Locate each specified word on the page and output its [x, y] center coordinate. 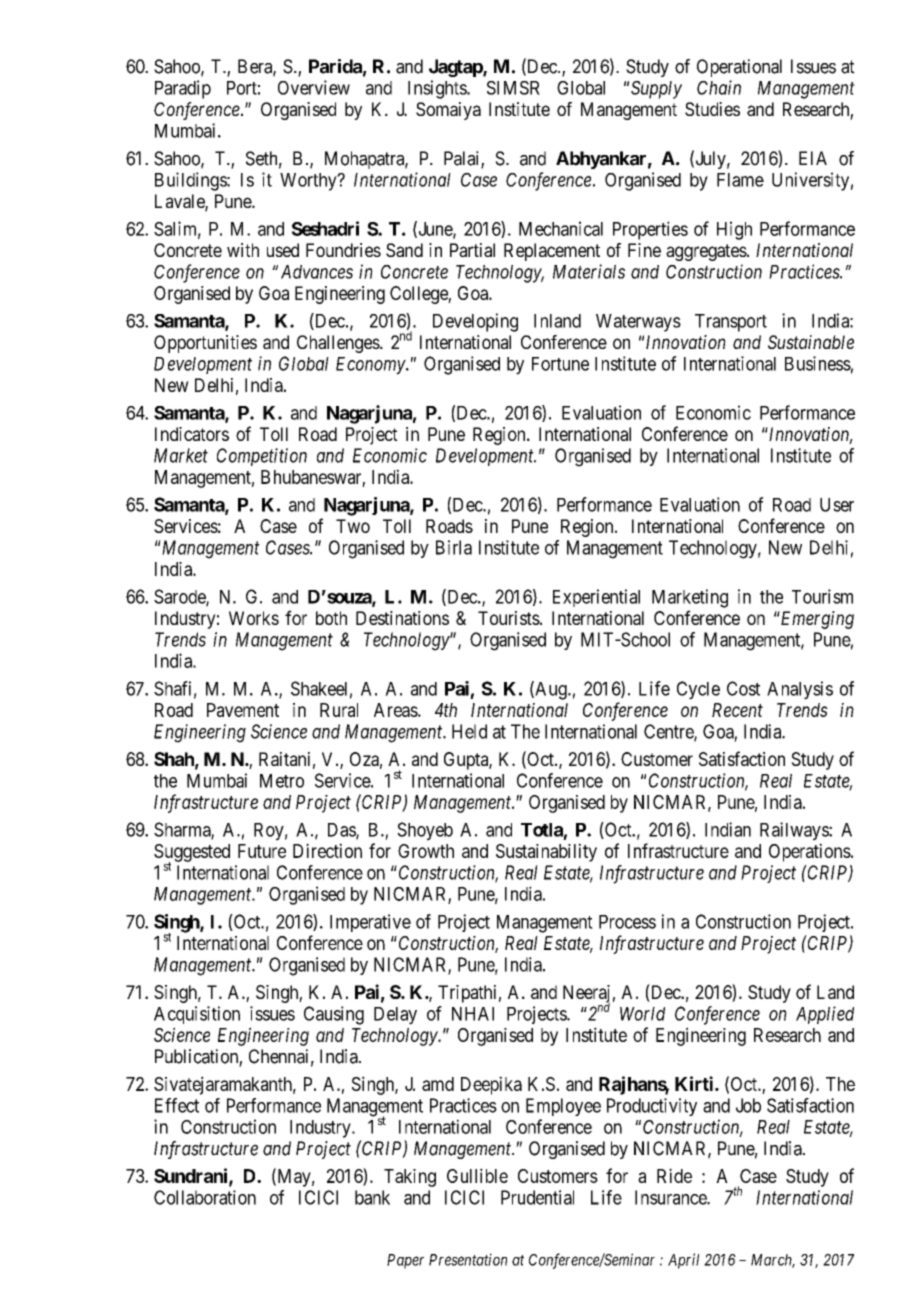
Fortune [560, 364]
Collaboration [205, 1197]
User [837, 505]
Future [262, 851]
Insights [438, 89]
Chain [719, 87]
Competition [262, 457]
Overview [314, 87]
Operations [810, 852]
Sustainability [546, 852]
